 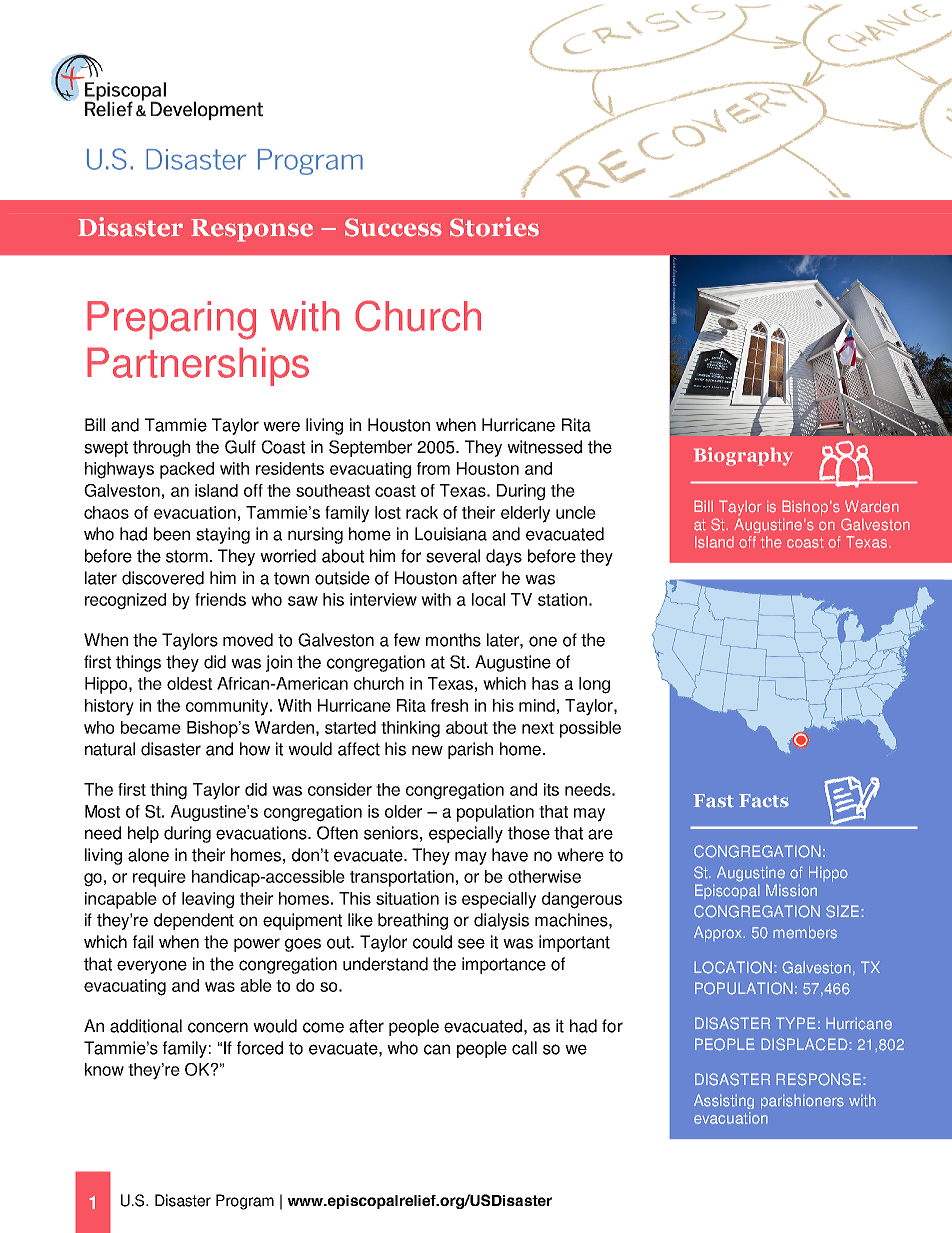 I want to click on Facts, so click(x=764, y=801).
